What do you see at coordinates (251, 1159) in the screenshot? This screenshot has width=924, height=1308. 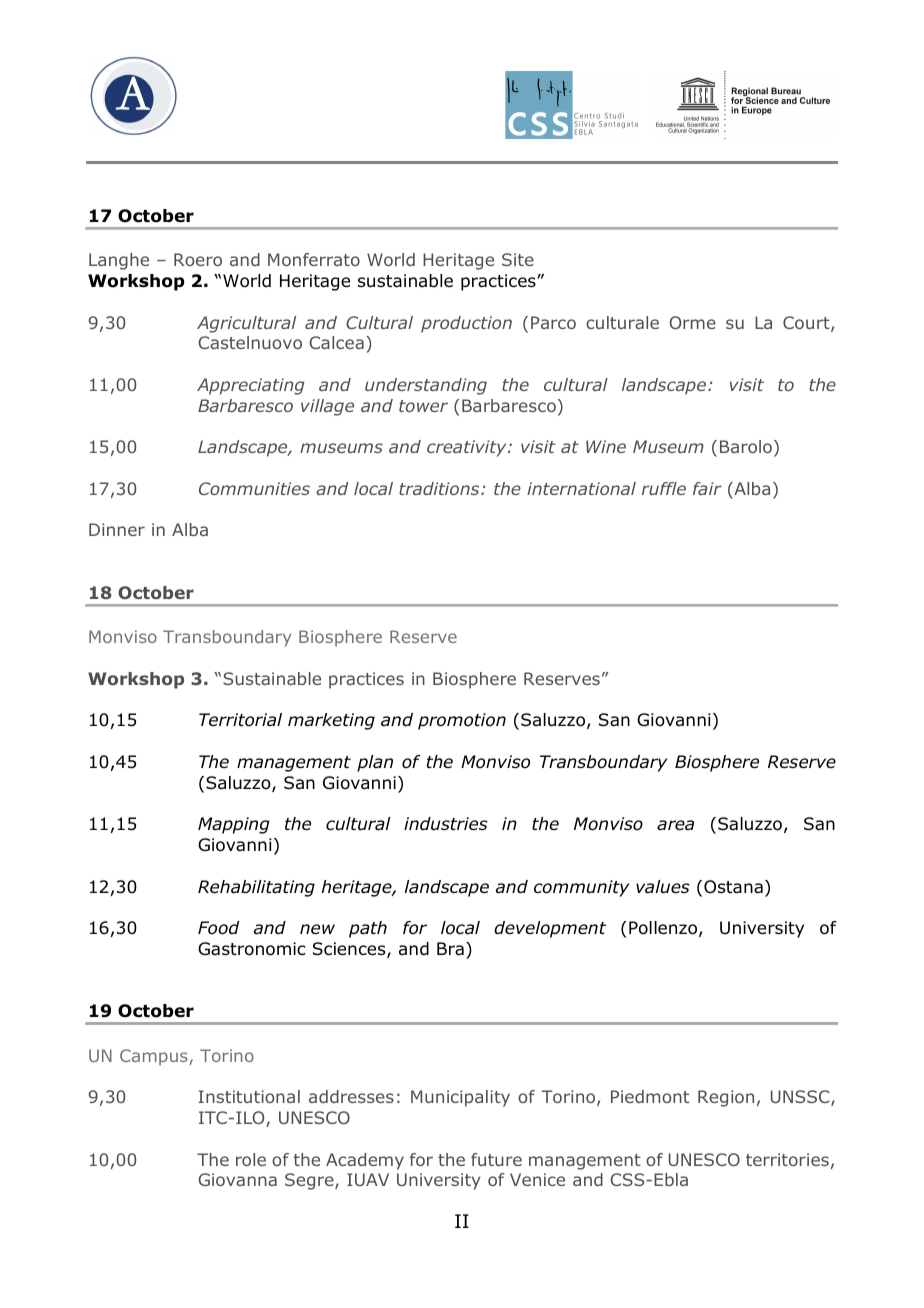 I see `role` at bounding box center [251, 1159].
